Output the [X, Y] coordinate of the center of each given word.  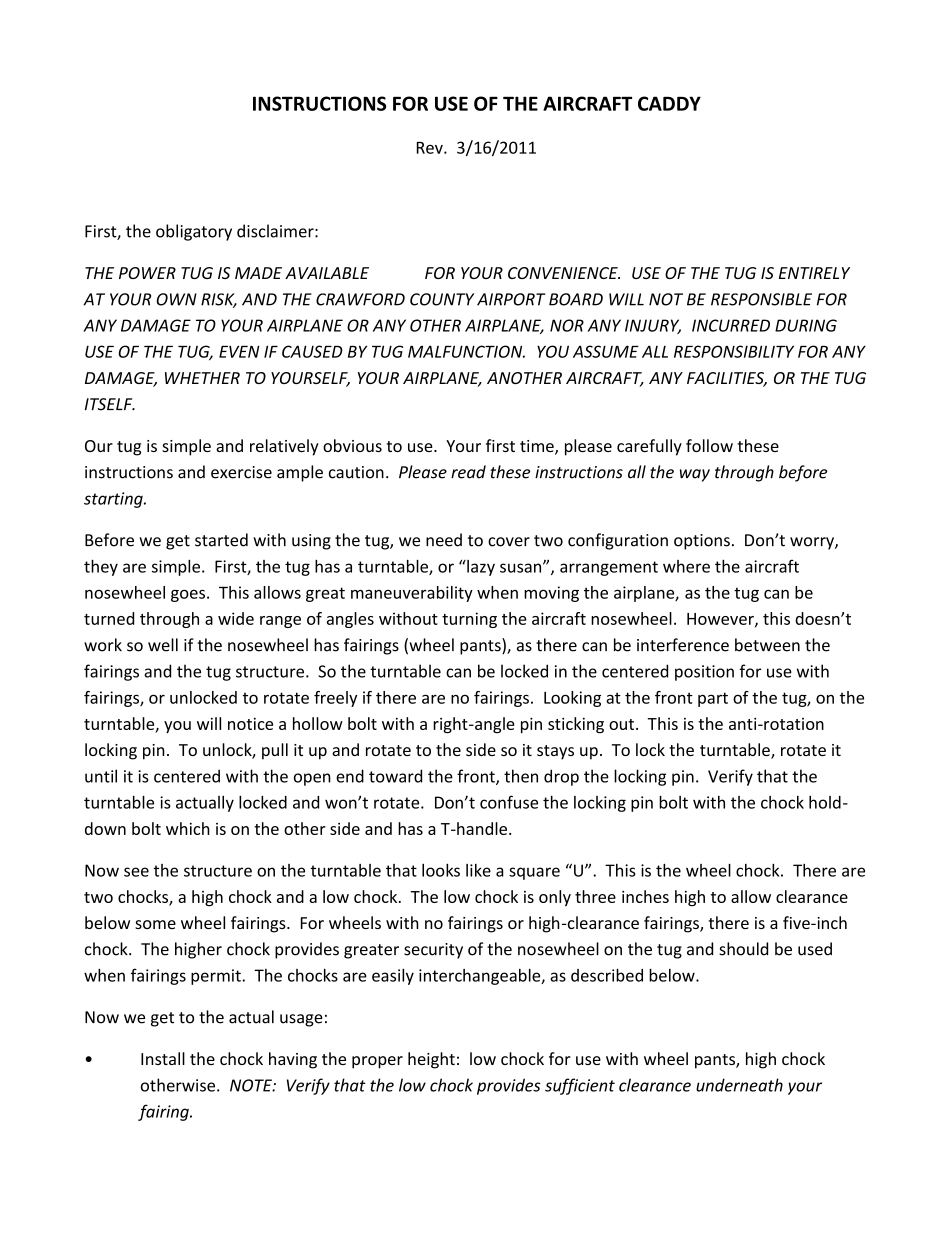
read [468, 472]
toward [395, 776]
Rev [431, 148]
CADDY [669, 103]
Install [163, 1058]
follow [709, 445]
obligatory [194, 232]
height [431, 1060]
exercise [241, 472]
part [713, 699]
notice [250, 724]
